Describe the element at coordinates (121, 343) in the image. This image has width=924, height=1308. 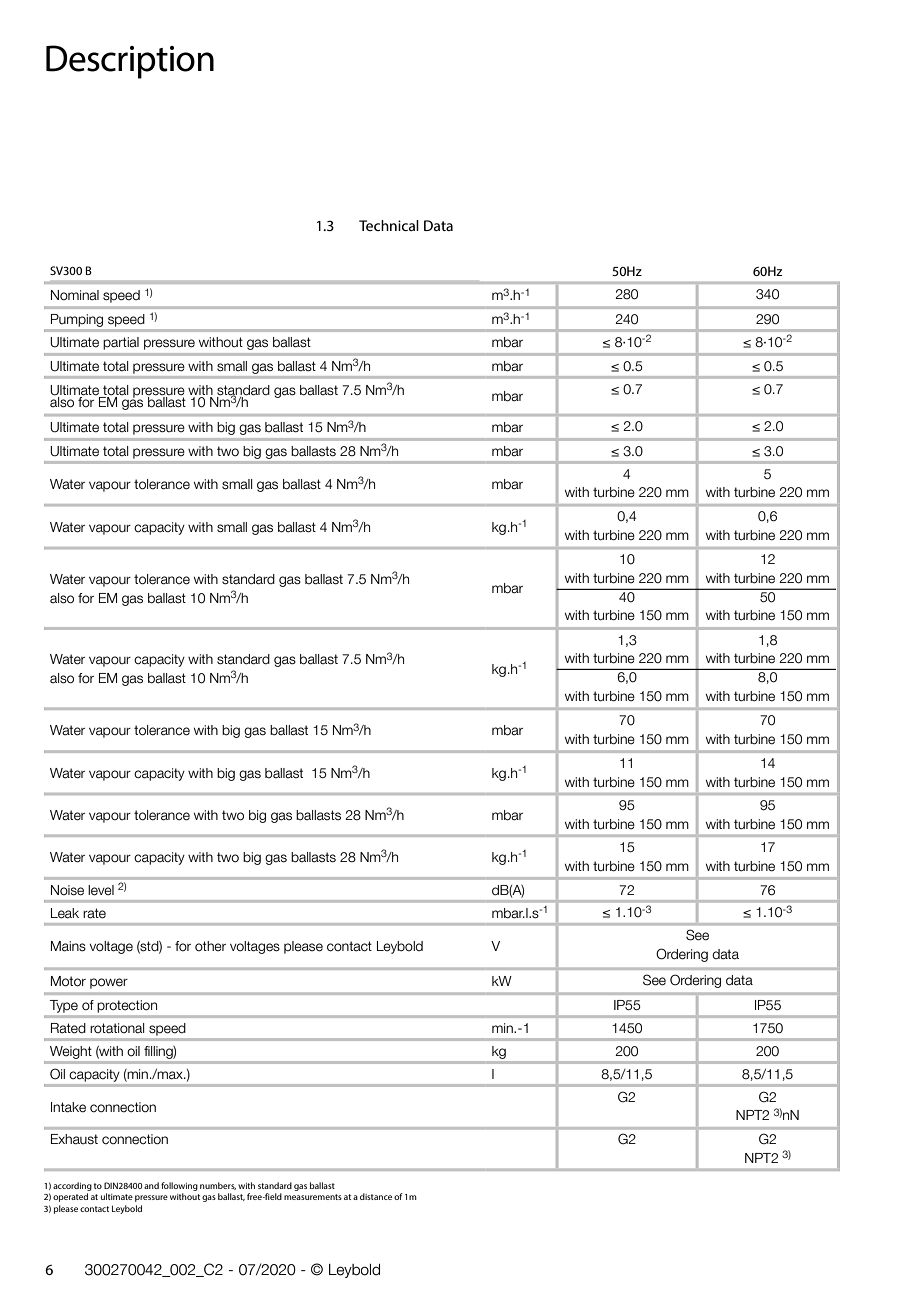
I see `partial` at that location.
